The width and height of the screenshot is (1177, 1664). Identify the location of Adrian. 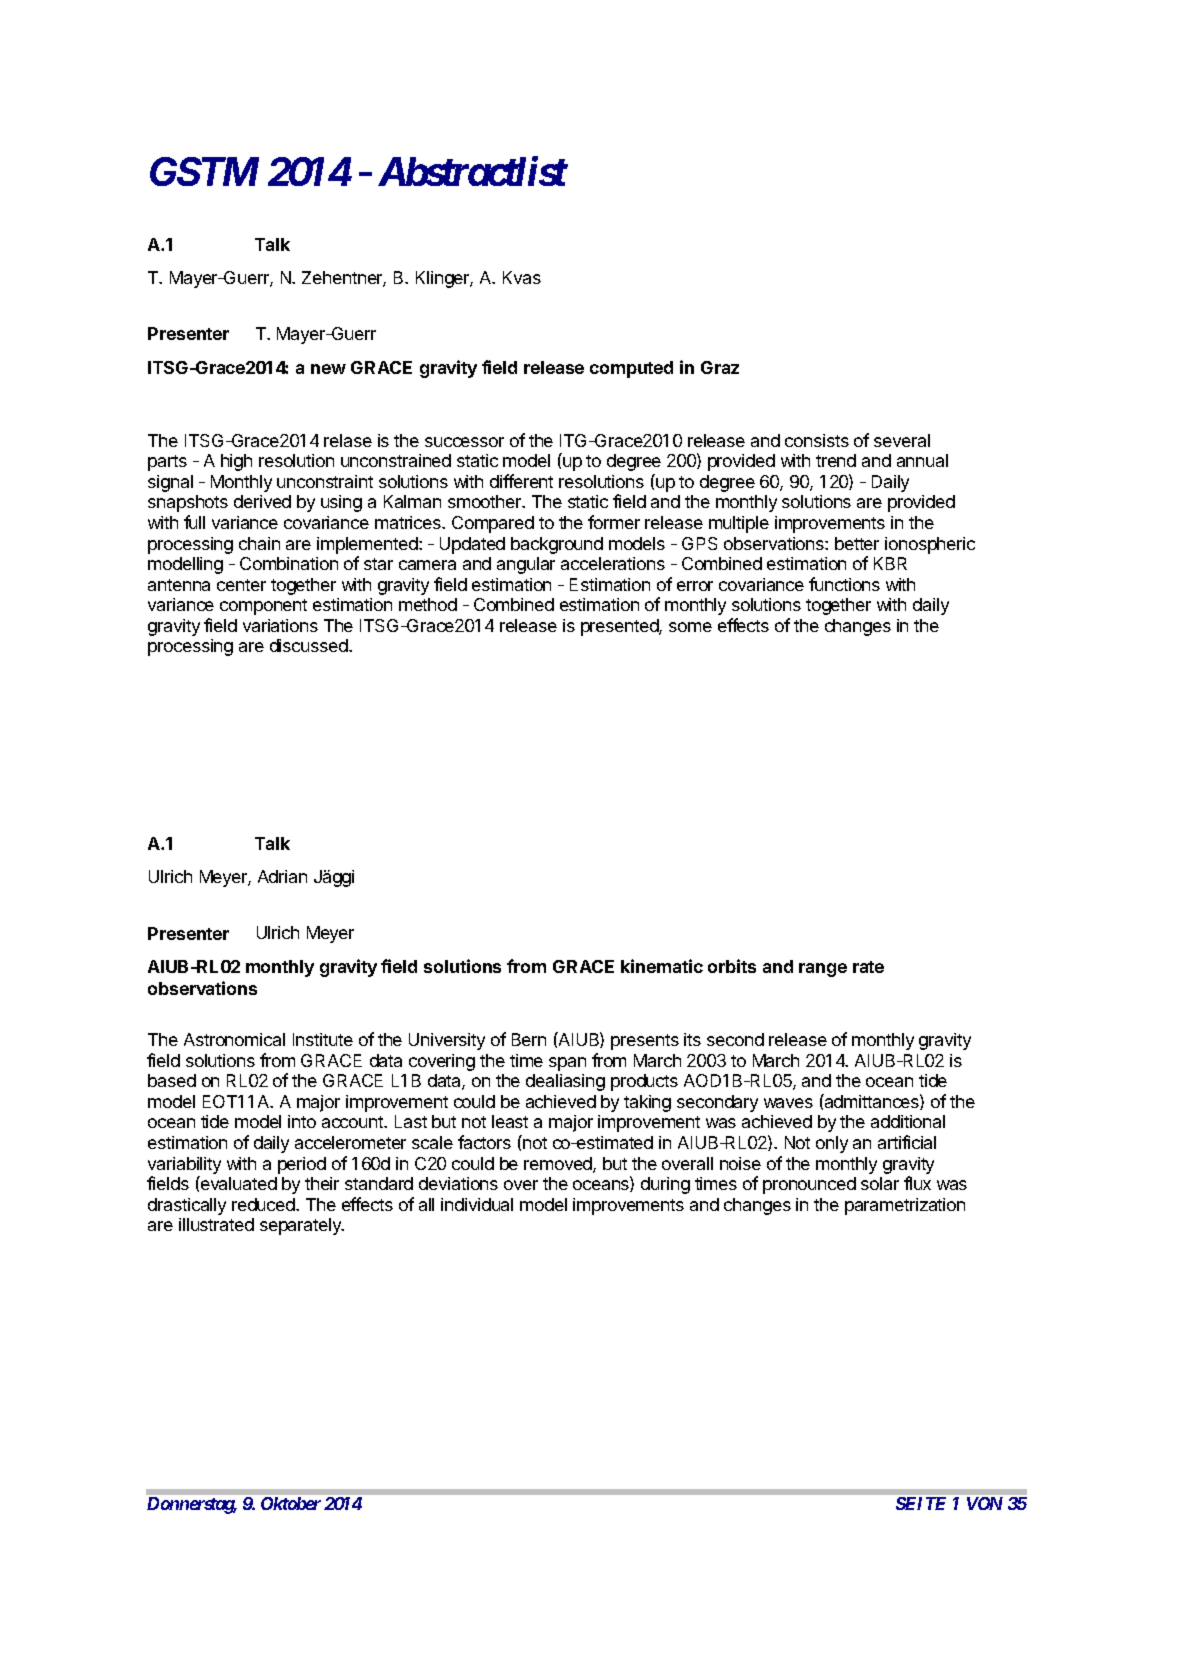
(282, 876).
